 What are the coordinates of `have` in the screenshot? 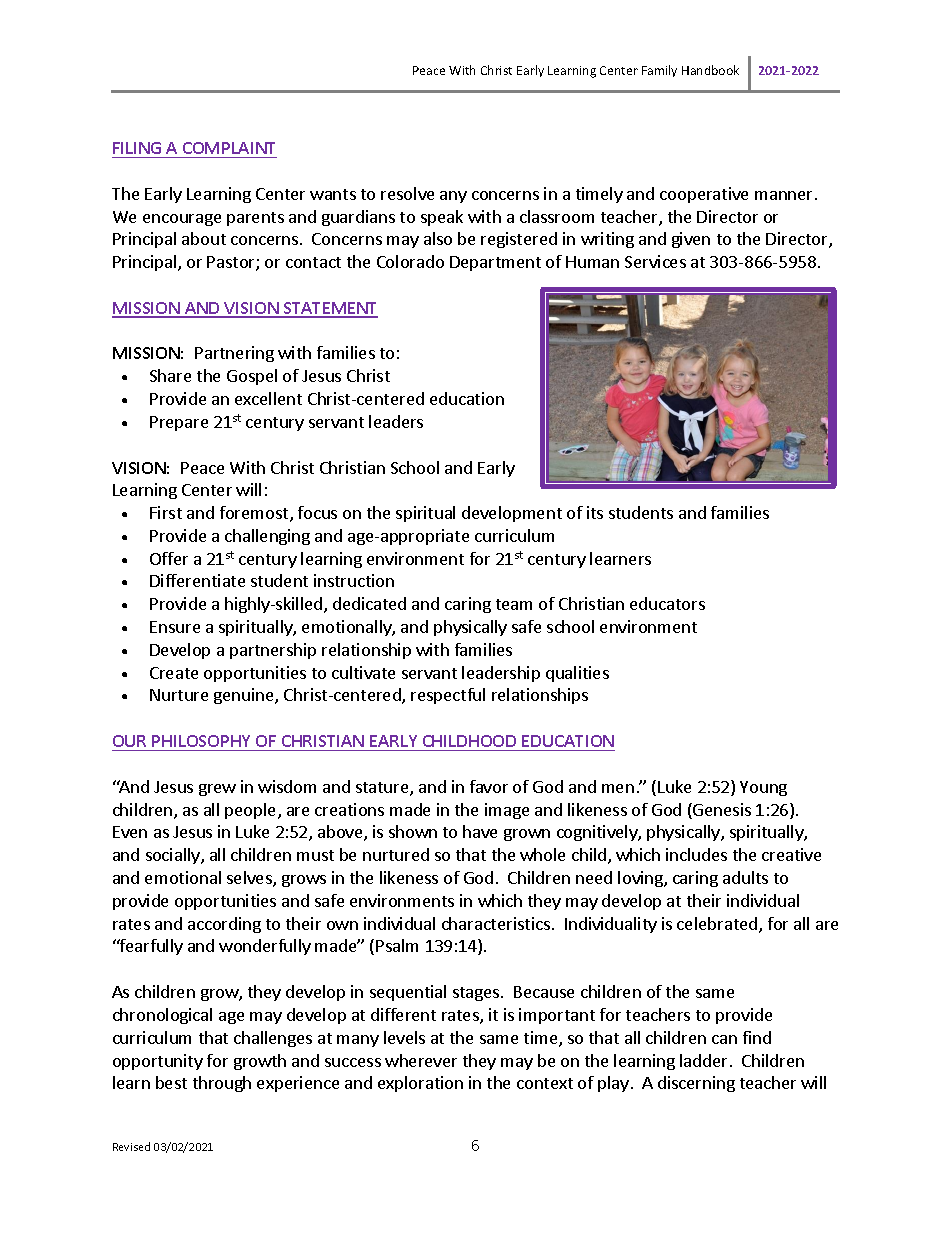 It's located at (480, 831).
